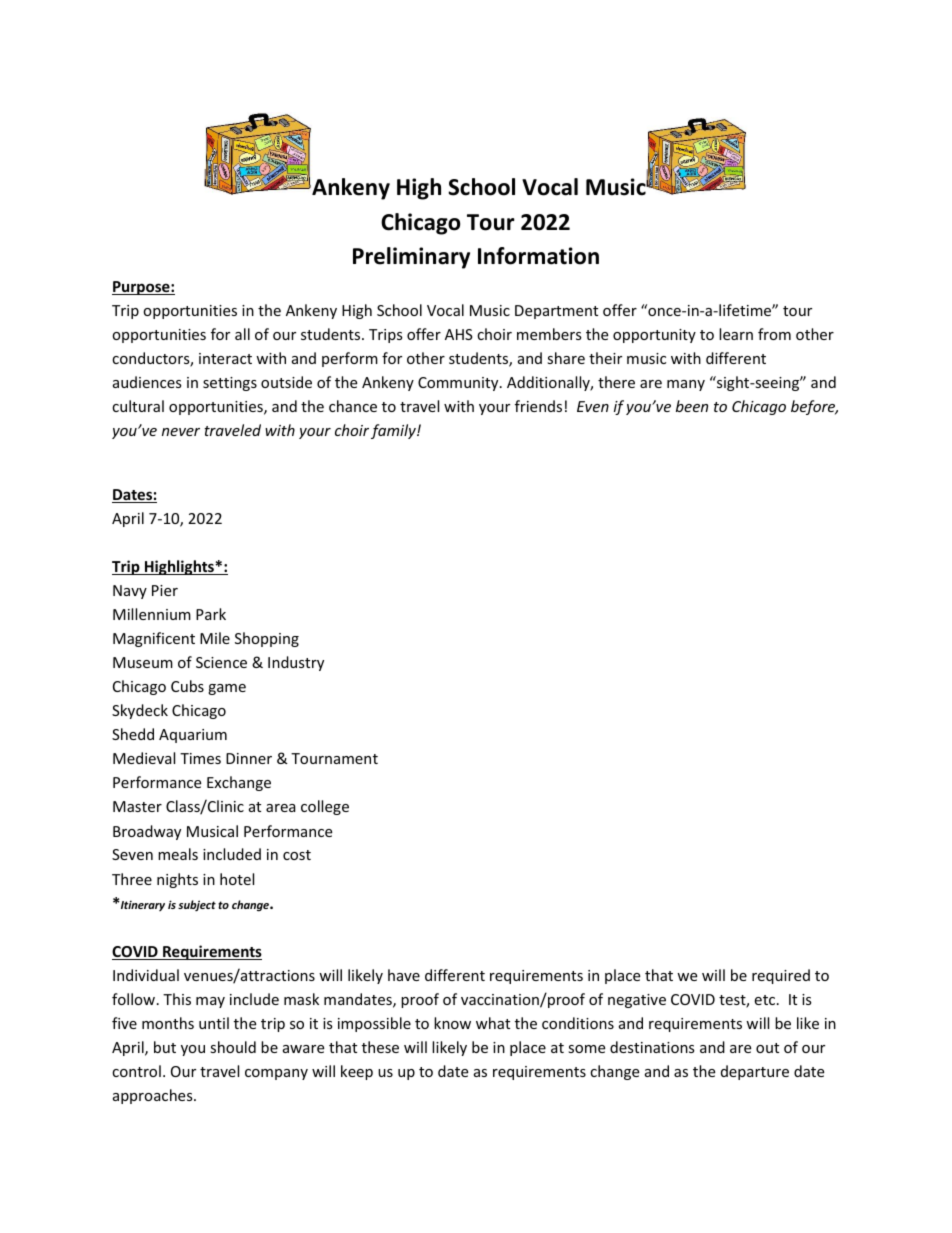  I want to click on Cubs, so click(187, 686).
